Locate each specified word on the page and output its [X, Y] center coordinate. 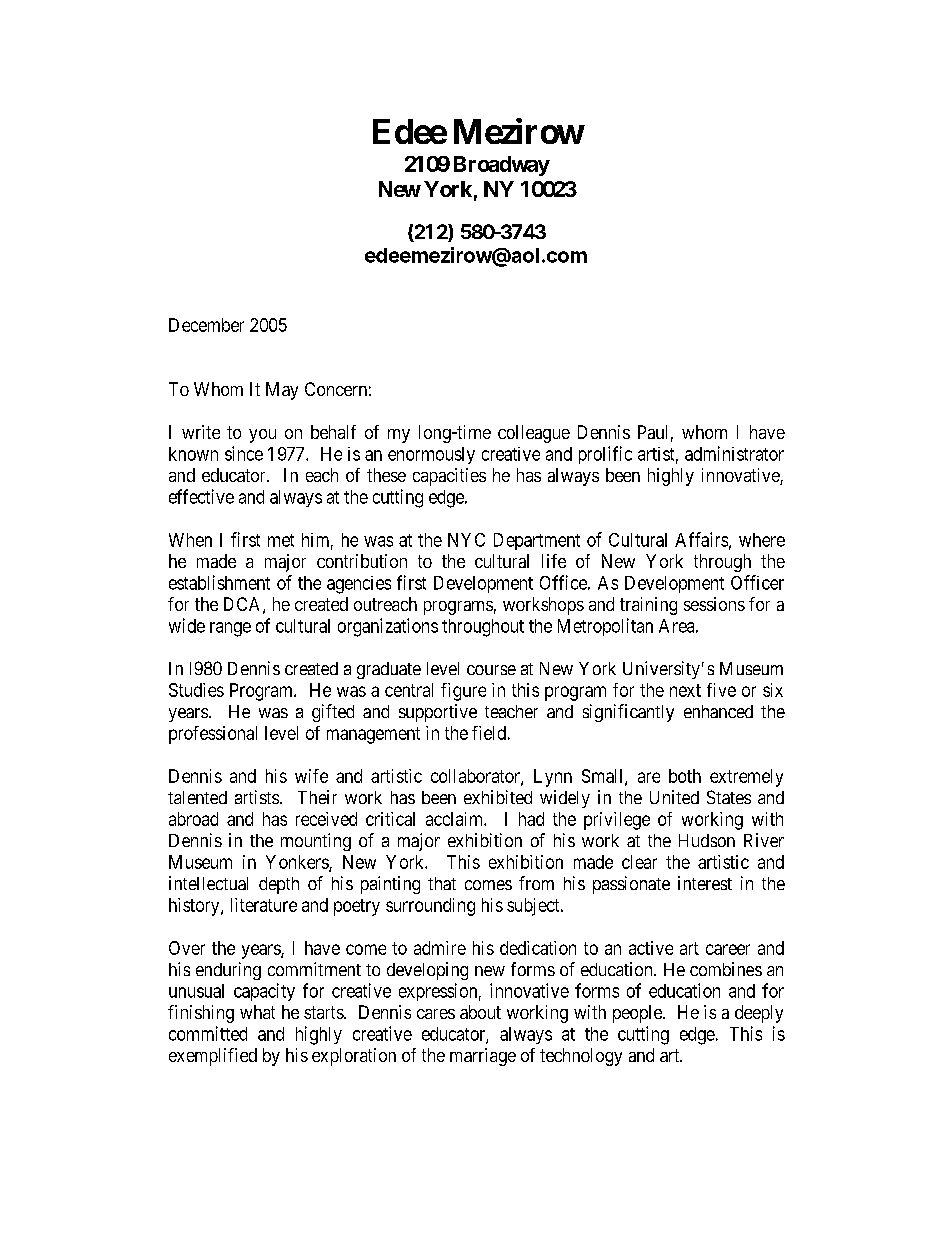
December [206, 325]
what [257, 1012]
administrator [734, 453]
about [480, 1012]
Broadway [502, 166]
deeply [759, 1014]
